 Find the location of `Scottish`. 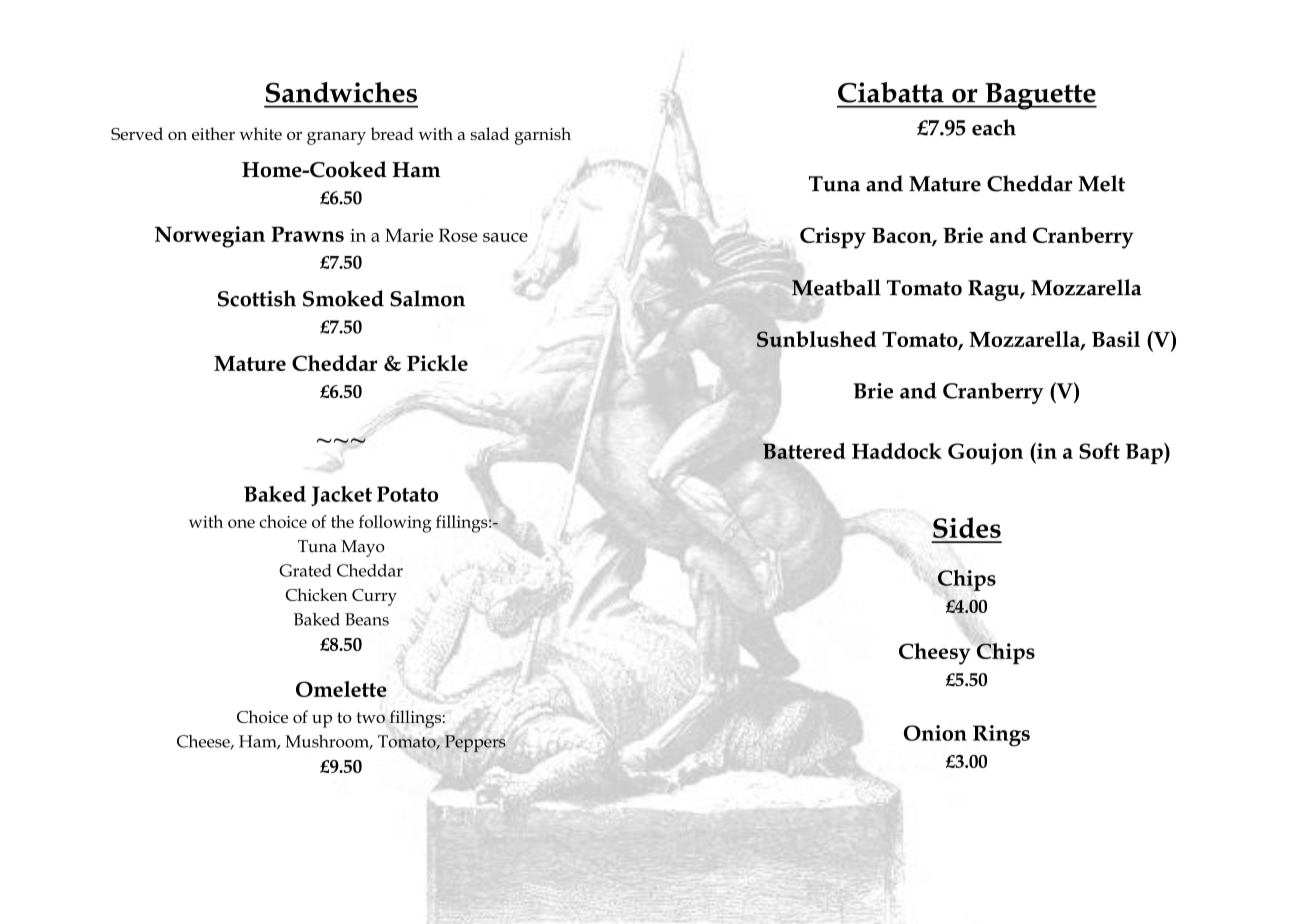

Scottish is located at coordinates (257, 298).
